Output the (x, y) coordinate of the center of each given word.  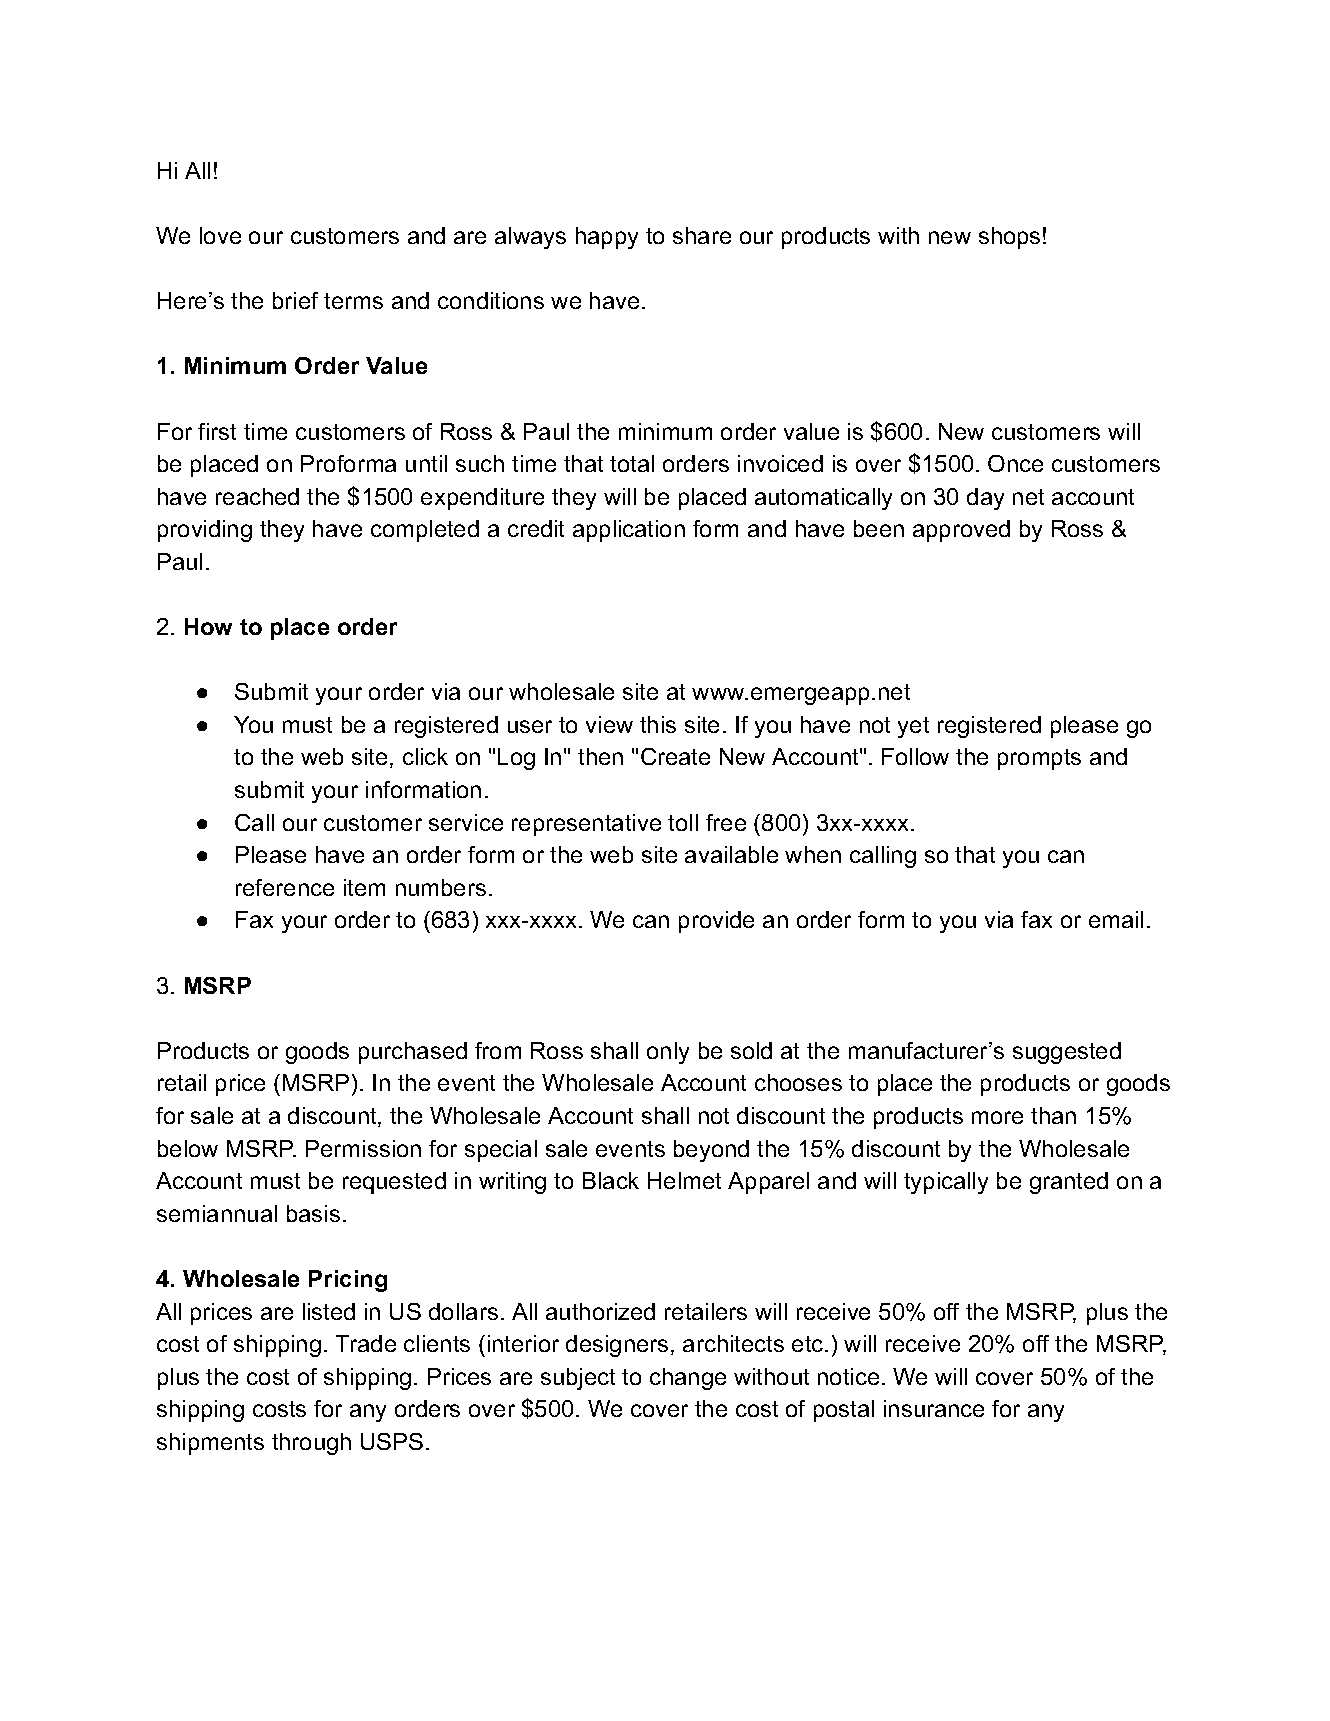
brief (295, 300)
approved (961, 531)
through (311, 1444)
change (688, 1379)
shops (1009, 238)
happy (607, 238)
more (997, 1117)
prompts (1039, 759)
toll (683, 822)
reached (257, 496)
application (629, 531)
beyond (711, 1151)
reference (285, 887)
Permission (363, 1148)
